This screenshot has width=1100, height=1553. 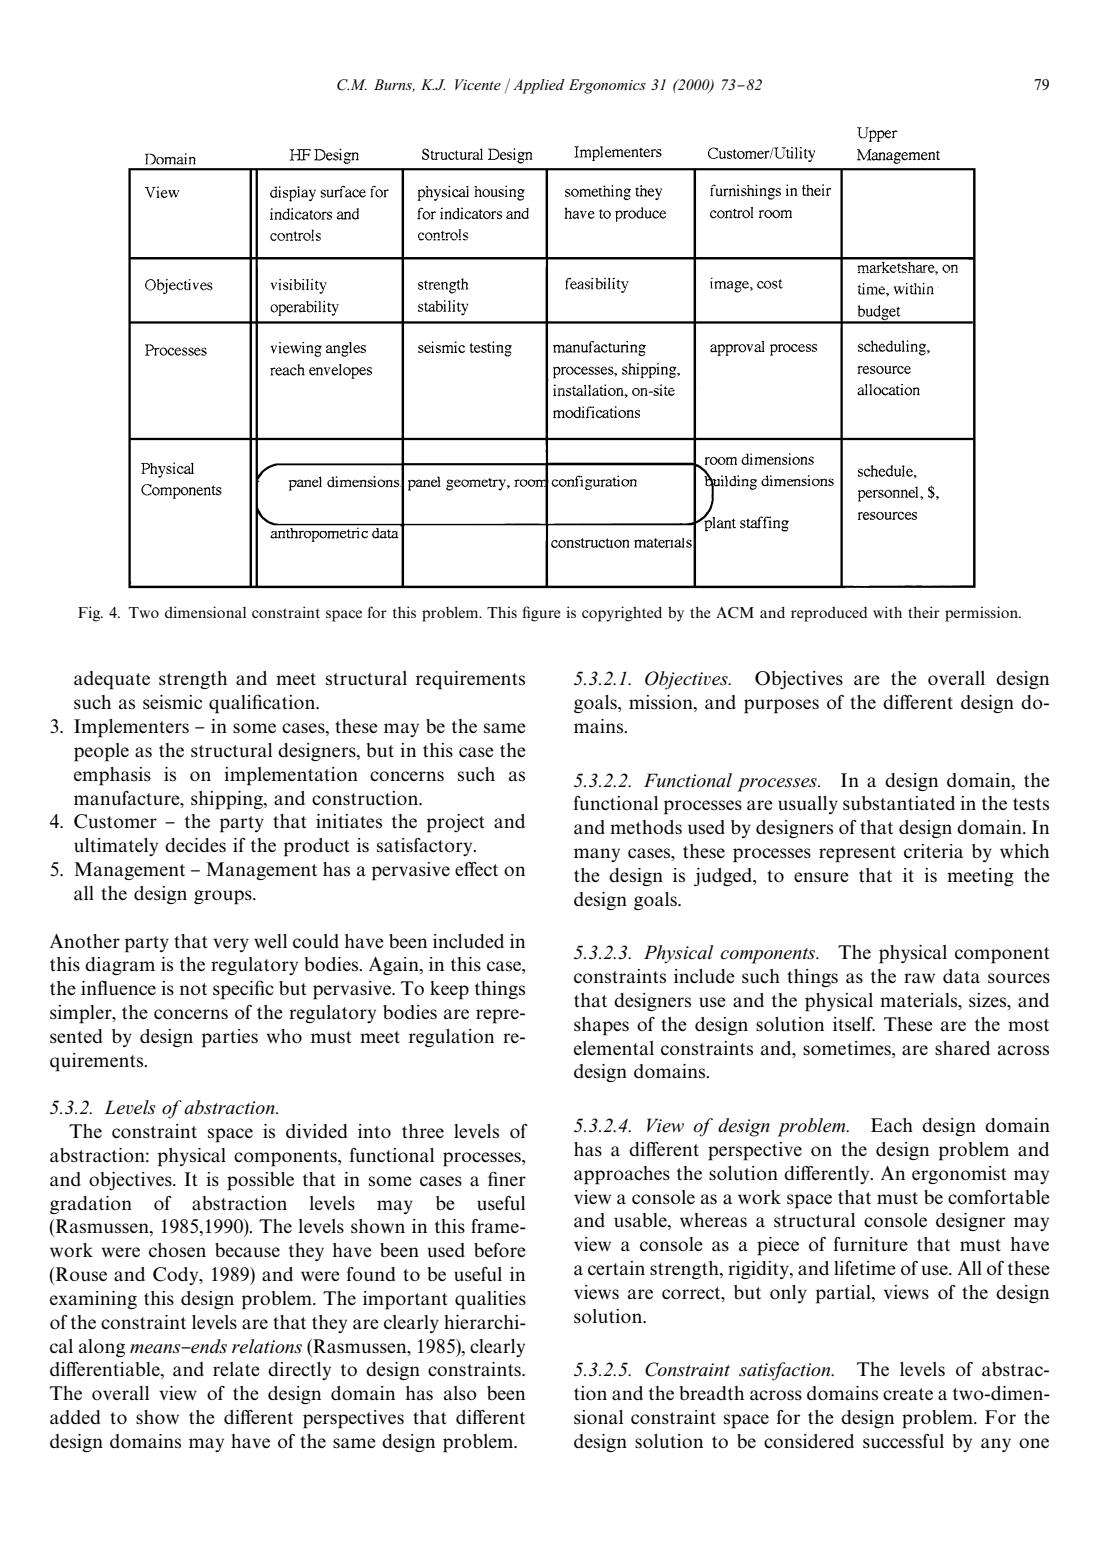 What do you see at coordinates (90, 614) in the screenshot?
I see `Fig` at bounding box center [90, 614].
